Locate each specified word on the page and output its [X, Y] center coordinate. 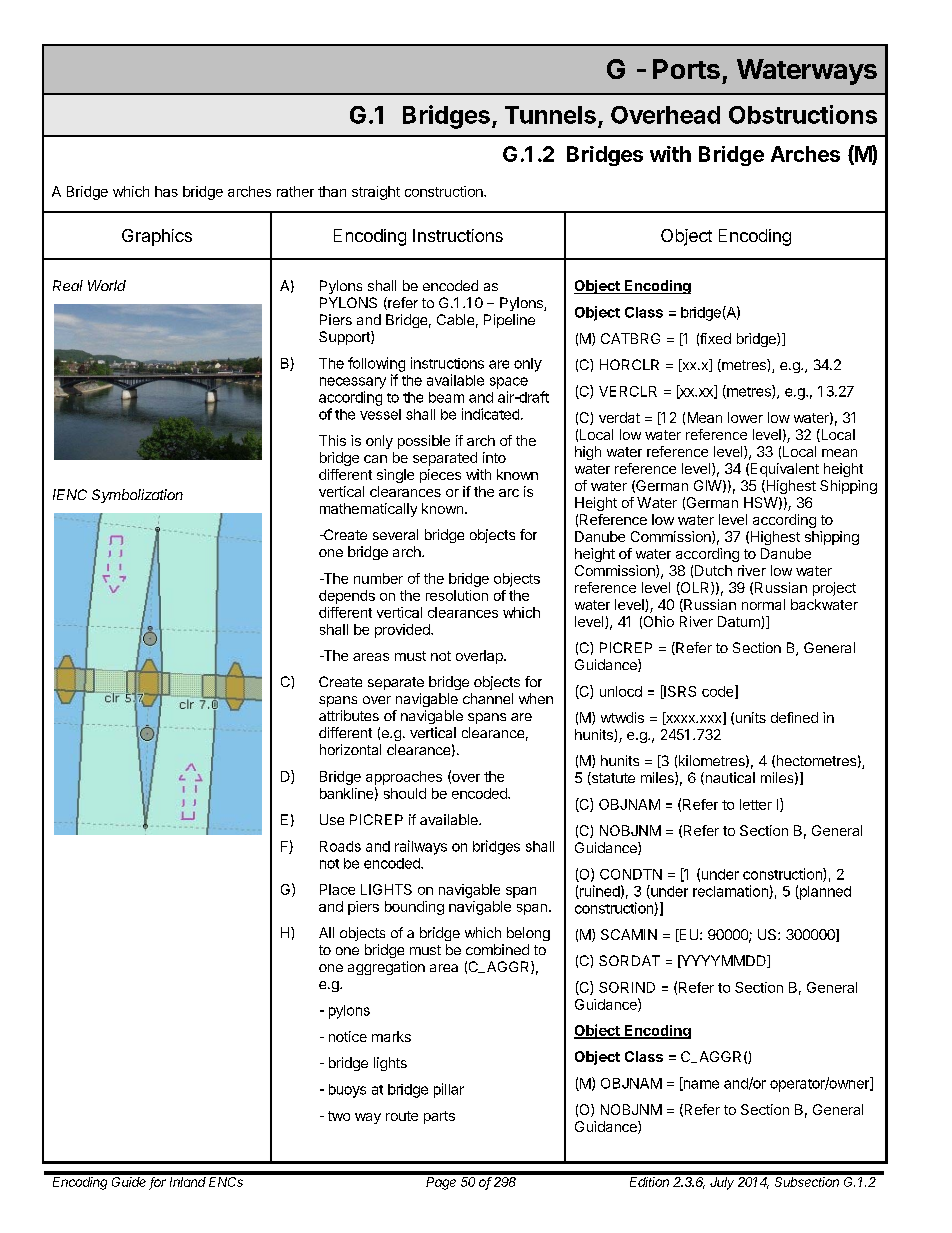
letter [756, 804]
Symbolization [137, 496]
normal [763, 604]
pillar [449, 1090]
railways [421, 847]
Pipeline [509, 321]
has [166, 191]
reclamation [731, 892]
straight [376, 193]
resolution [457, 595]
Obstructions [803, 114]
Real [68, 285]
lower [745, 417]
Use [332, 819]
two [339, 1116]
